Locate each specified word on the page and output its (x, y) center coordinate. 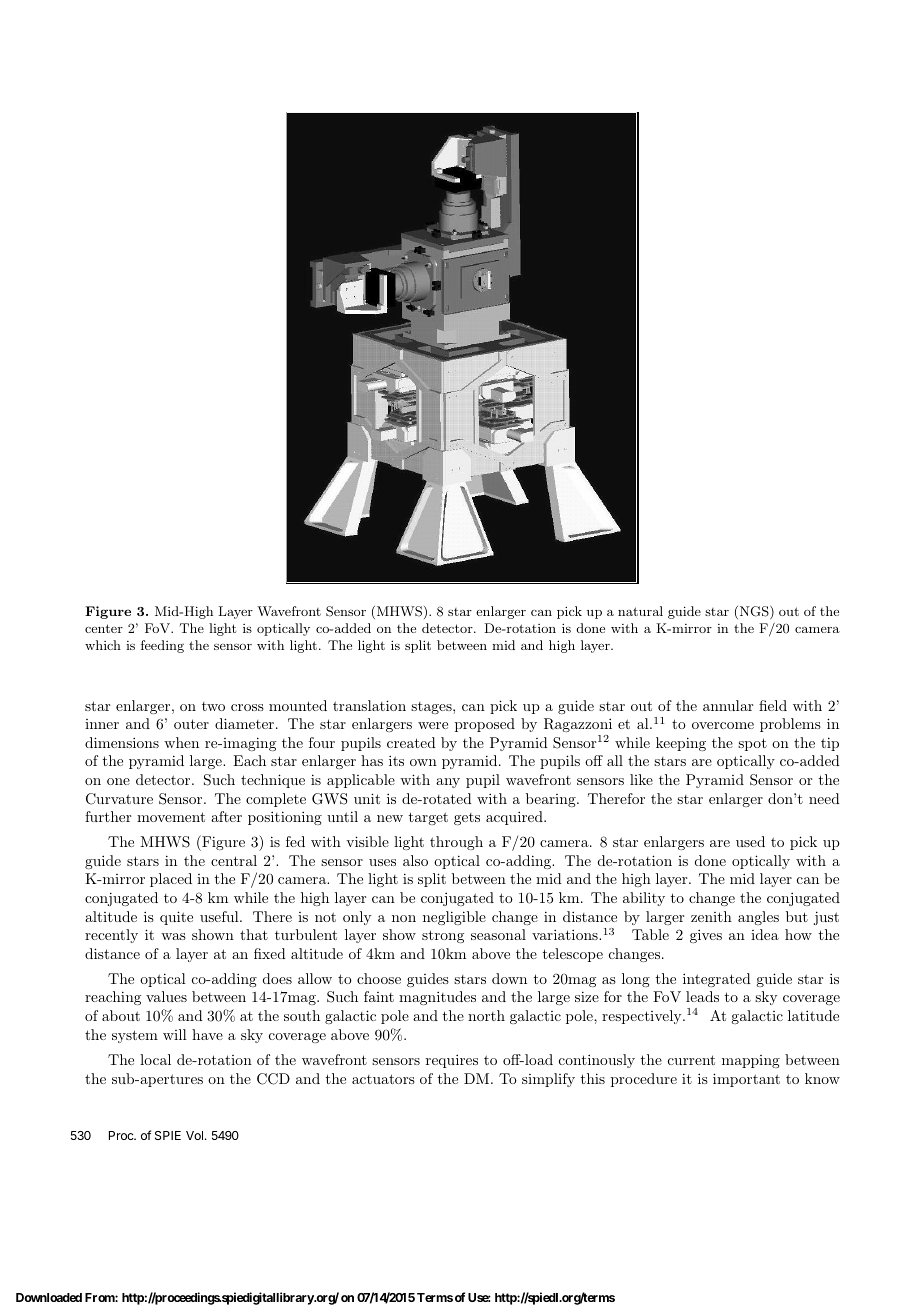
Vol (194, 1135)
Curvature (119, 799)
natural (640, 611)
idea (765, 934)
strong (443, 936)
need (824, 798)
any (448, 783)
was (173, 936)
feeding (162, 646)
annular (728, 705)
